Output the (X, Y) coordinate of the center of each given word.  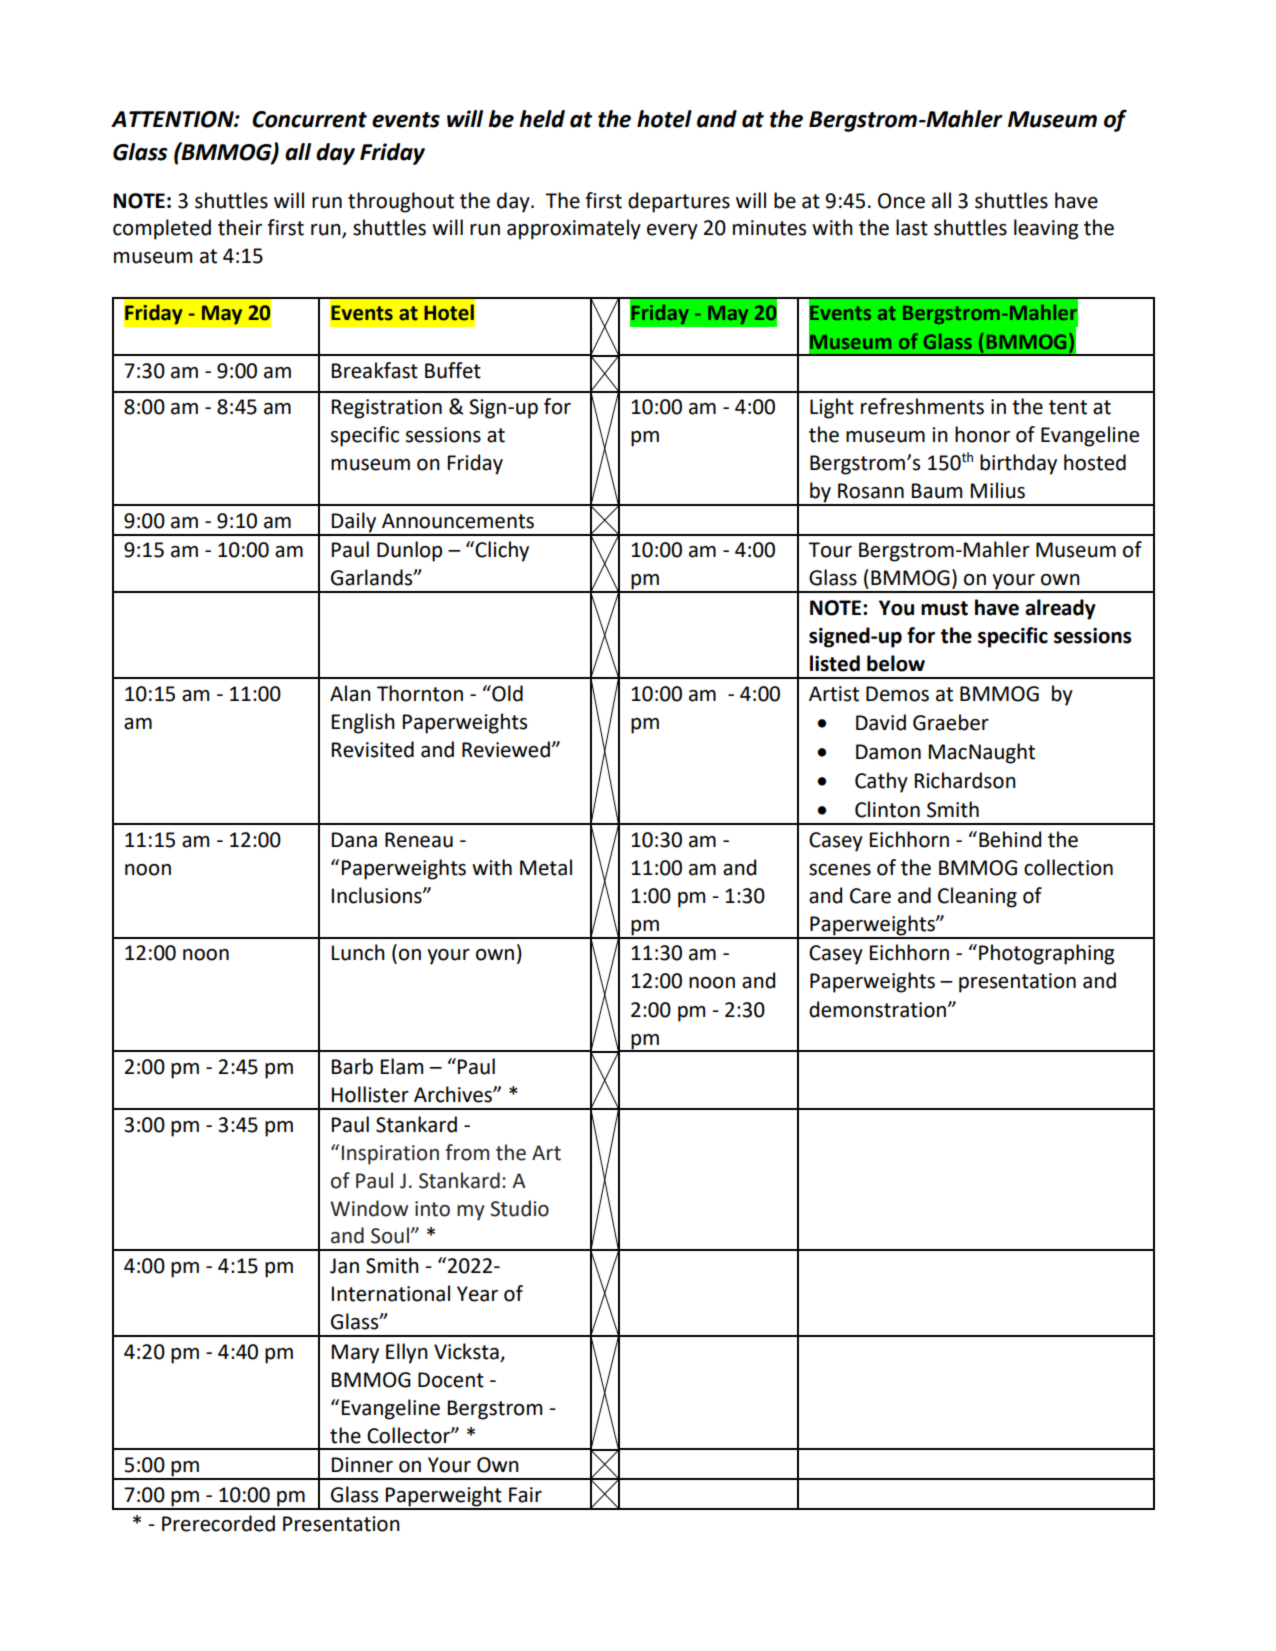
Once (901, 201)
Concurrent (309, 119)
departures (679, 202)
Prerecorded (218, 1523)
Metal (546, 867)
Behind (1010, 839)
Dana (354, 840)
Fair (525, 1495)
